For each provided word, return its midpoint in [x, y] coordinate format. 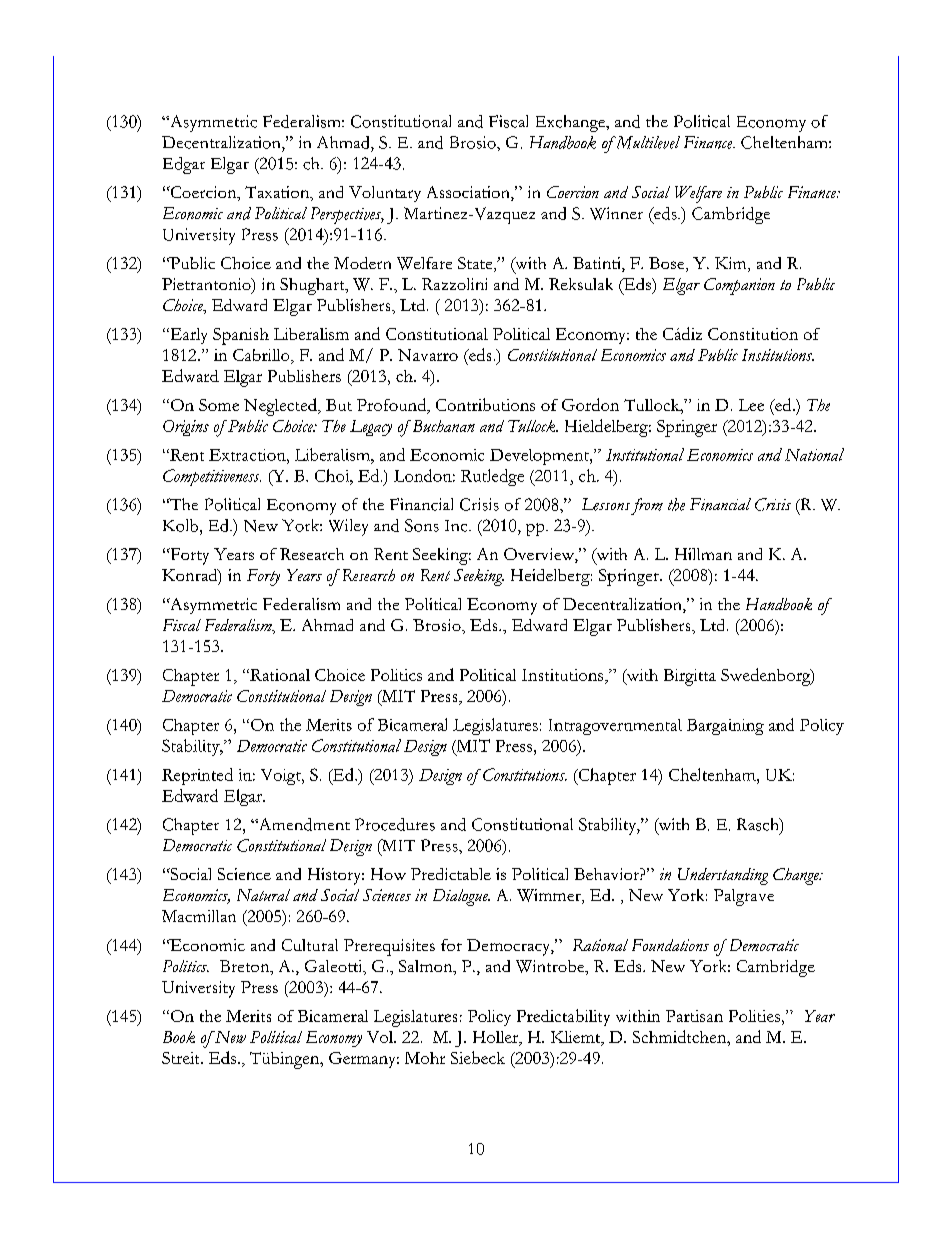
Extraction [248, 455]
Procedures [395, 824]
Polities [754, 1016]
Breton [246, 967]
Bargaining [725, 727]
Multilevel [646, 142]
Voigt [282, 777]
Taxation [278, 192]
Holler [497, 1038]
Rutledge [492, 477]
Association [469, 193]
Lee [751, 405]
